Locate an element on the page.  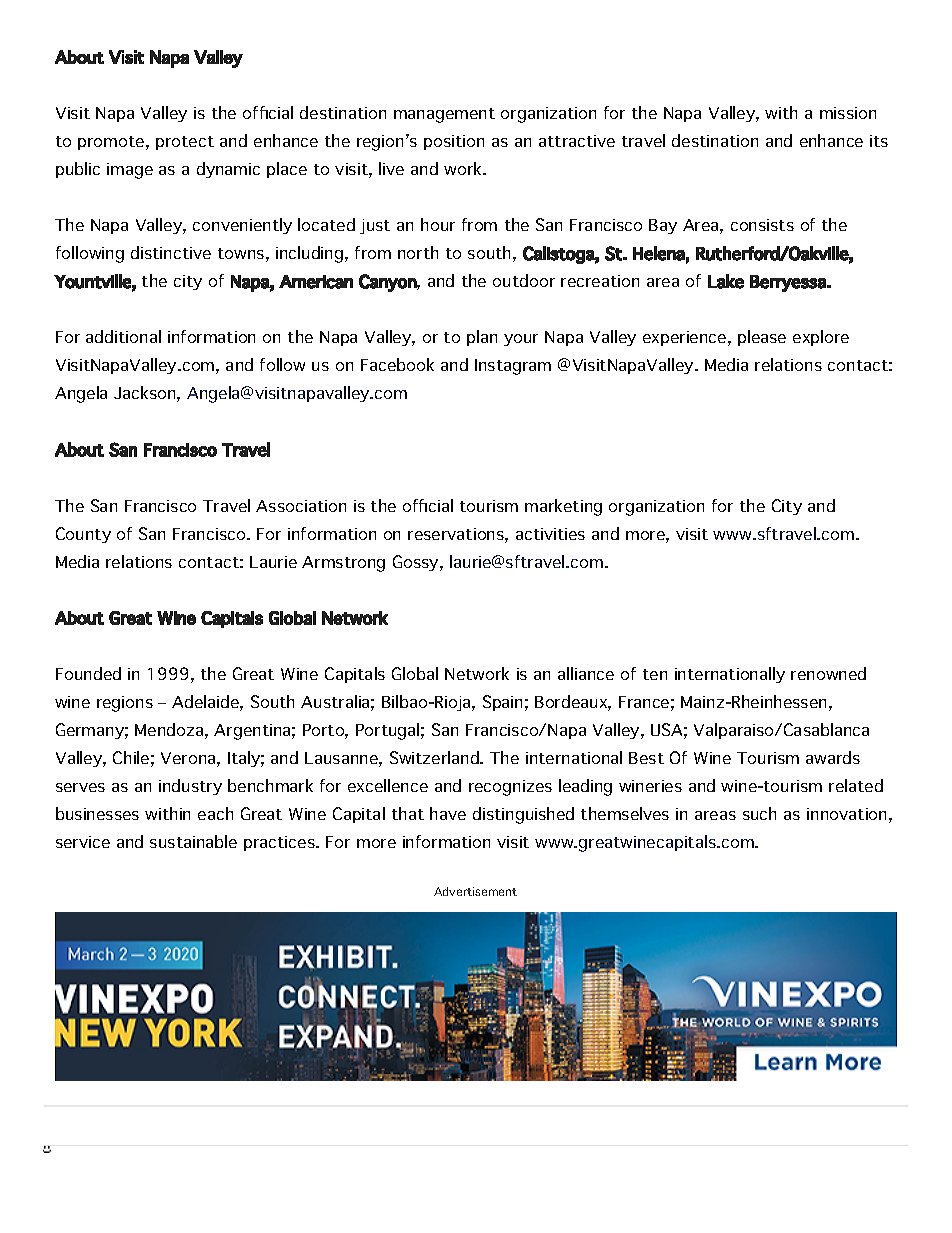
please is located at coordinates (762, 338).
